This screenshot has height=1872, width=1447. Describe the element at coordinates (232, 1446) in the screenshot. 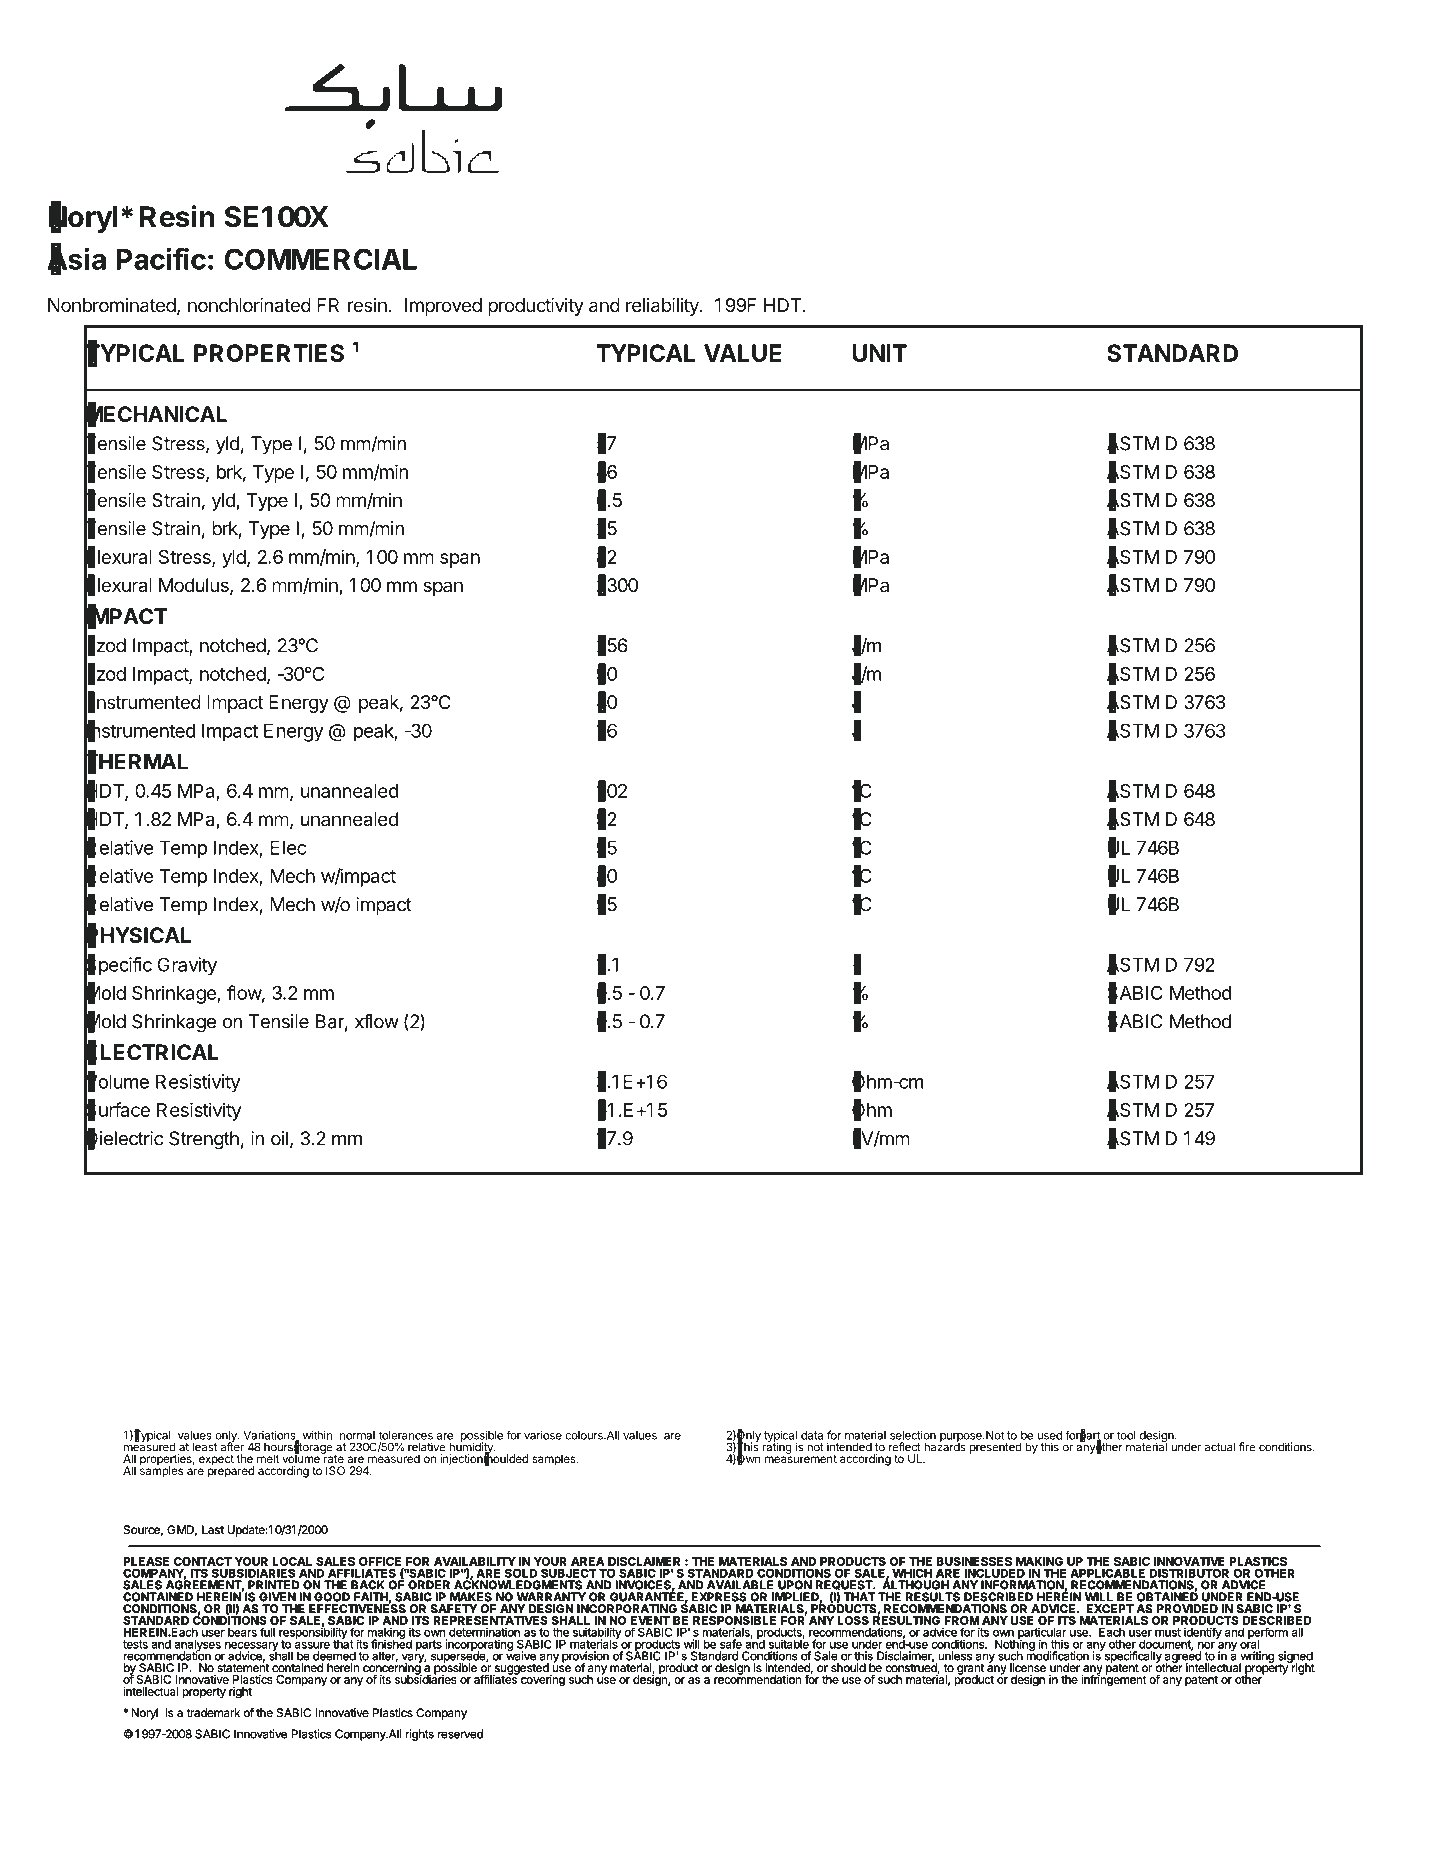

I see `after` at that location.
